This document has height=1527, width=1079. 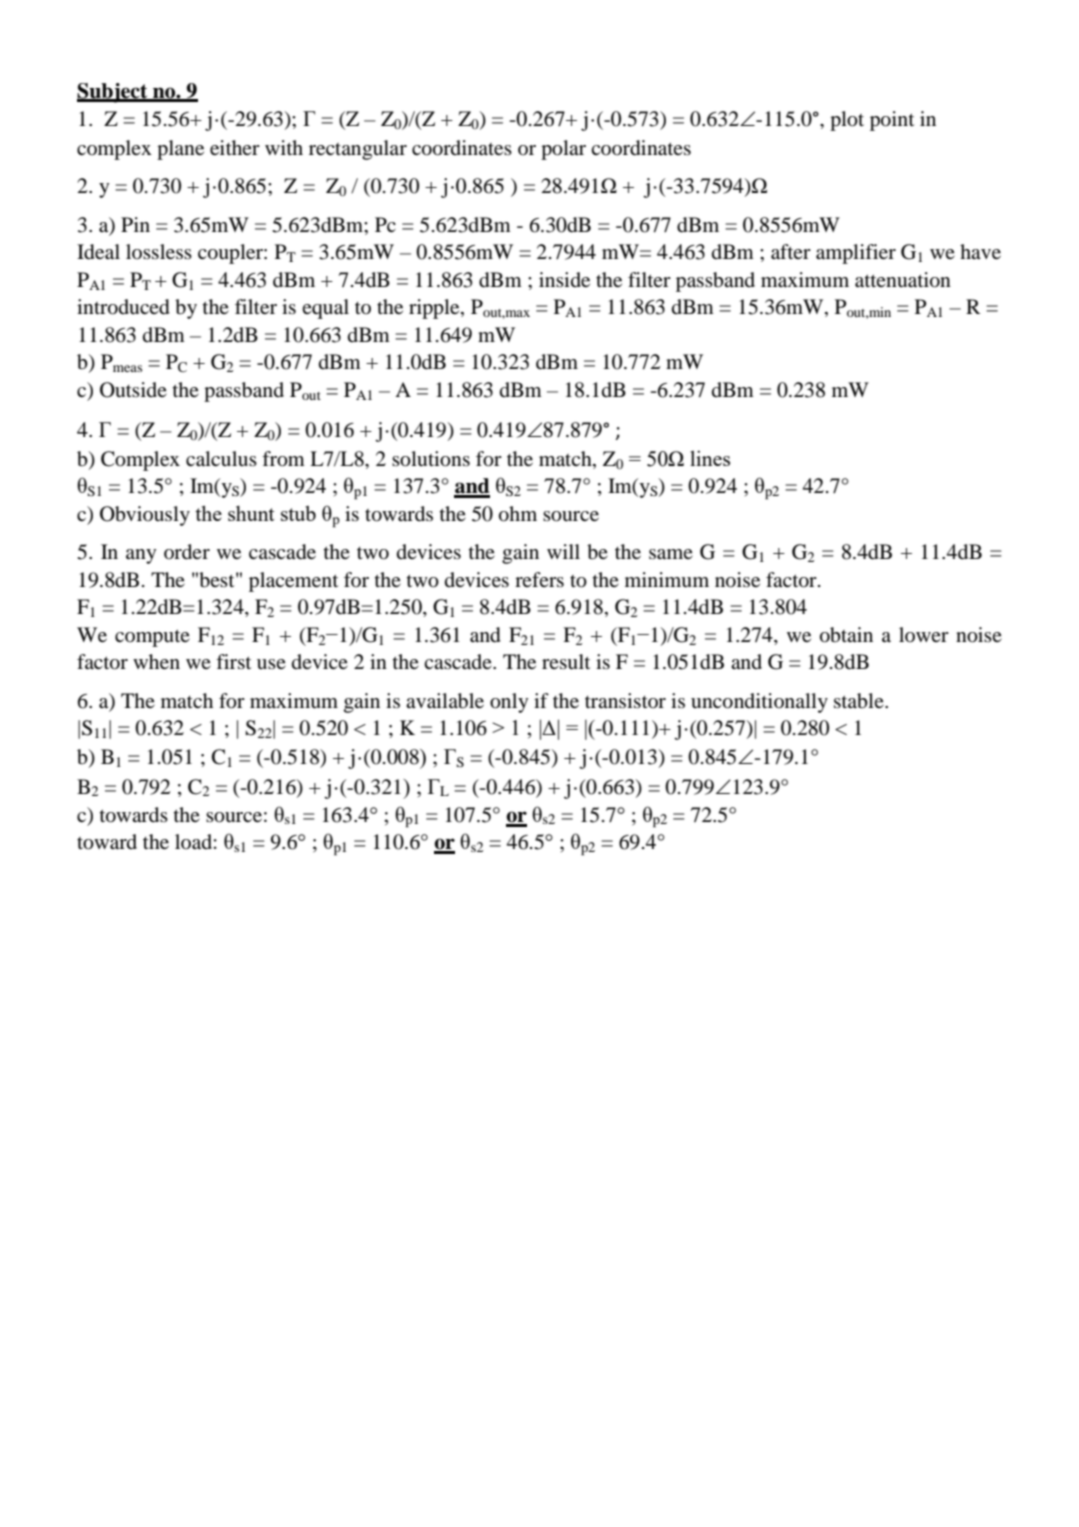 What do you see at coordinates (856, 254) in the document?
I see `amplifier` at bounding box center [856, 254].
